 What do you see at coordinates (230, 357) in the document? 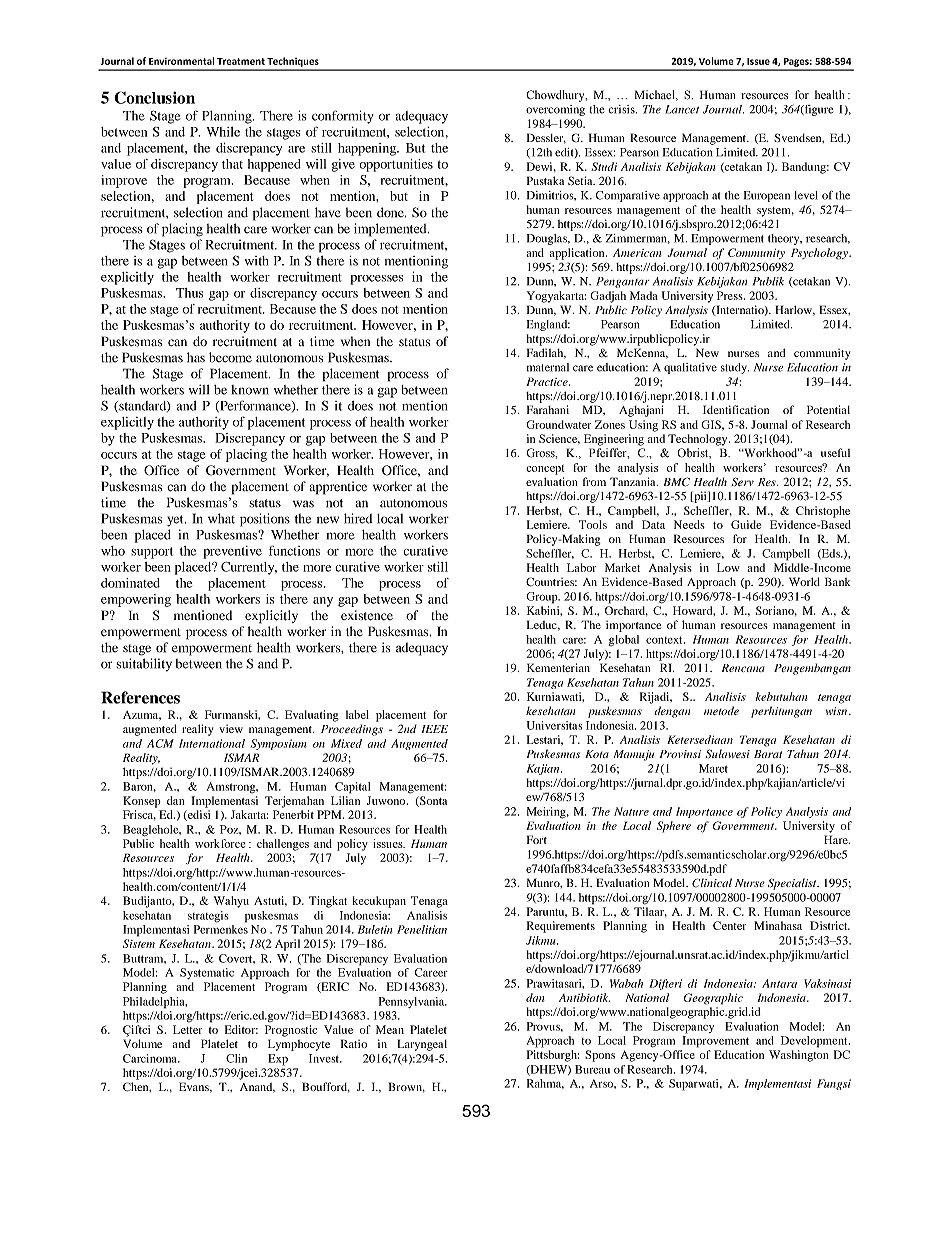
I see `become` at bounding box center [230, 357].
